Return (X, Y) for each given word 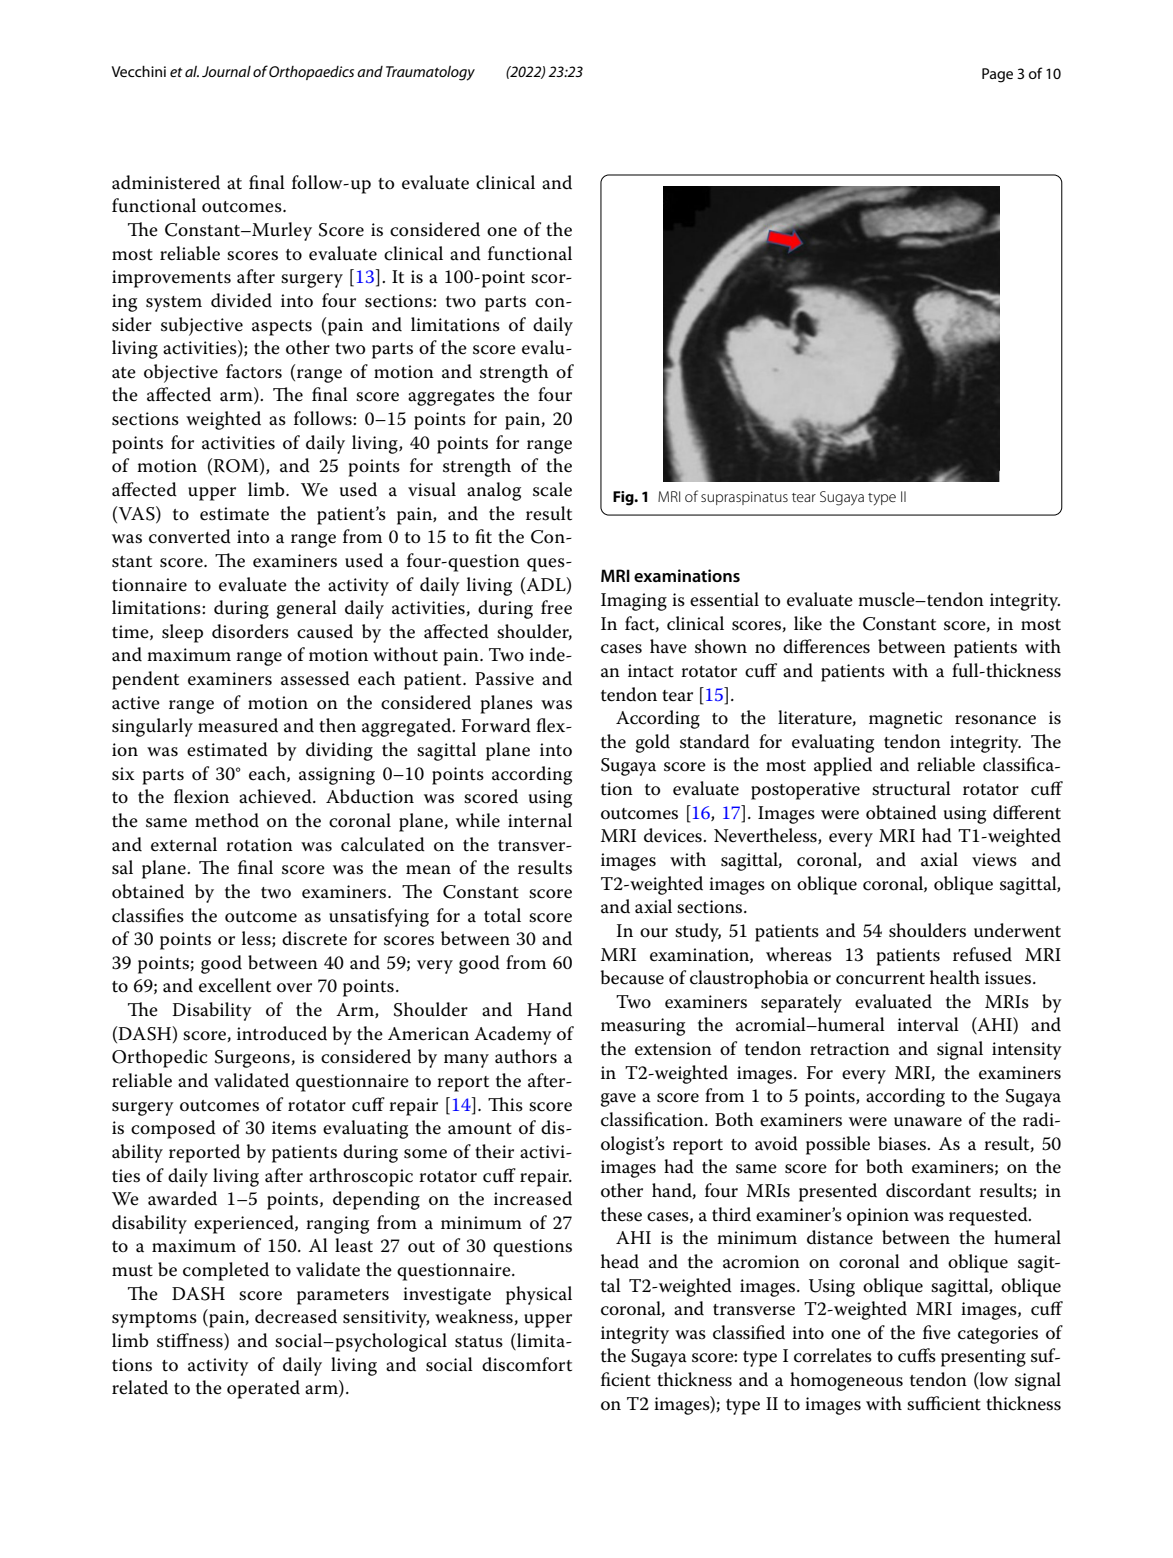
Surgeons (253, 1059)
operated (263, 1389)
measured (238, 725)
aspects (282, 328)
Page (997, 75)
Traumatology (430, 73)
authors (526, 1056)
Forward (496, 725)
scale (552, 489)
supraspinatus (744, 498)
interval (928, 1024)
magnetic (905, 720)
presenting (983, 1358)
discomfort (527, 1364)
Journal (226, 71)
